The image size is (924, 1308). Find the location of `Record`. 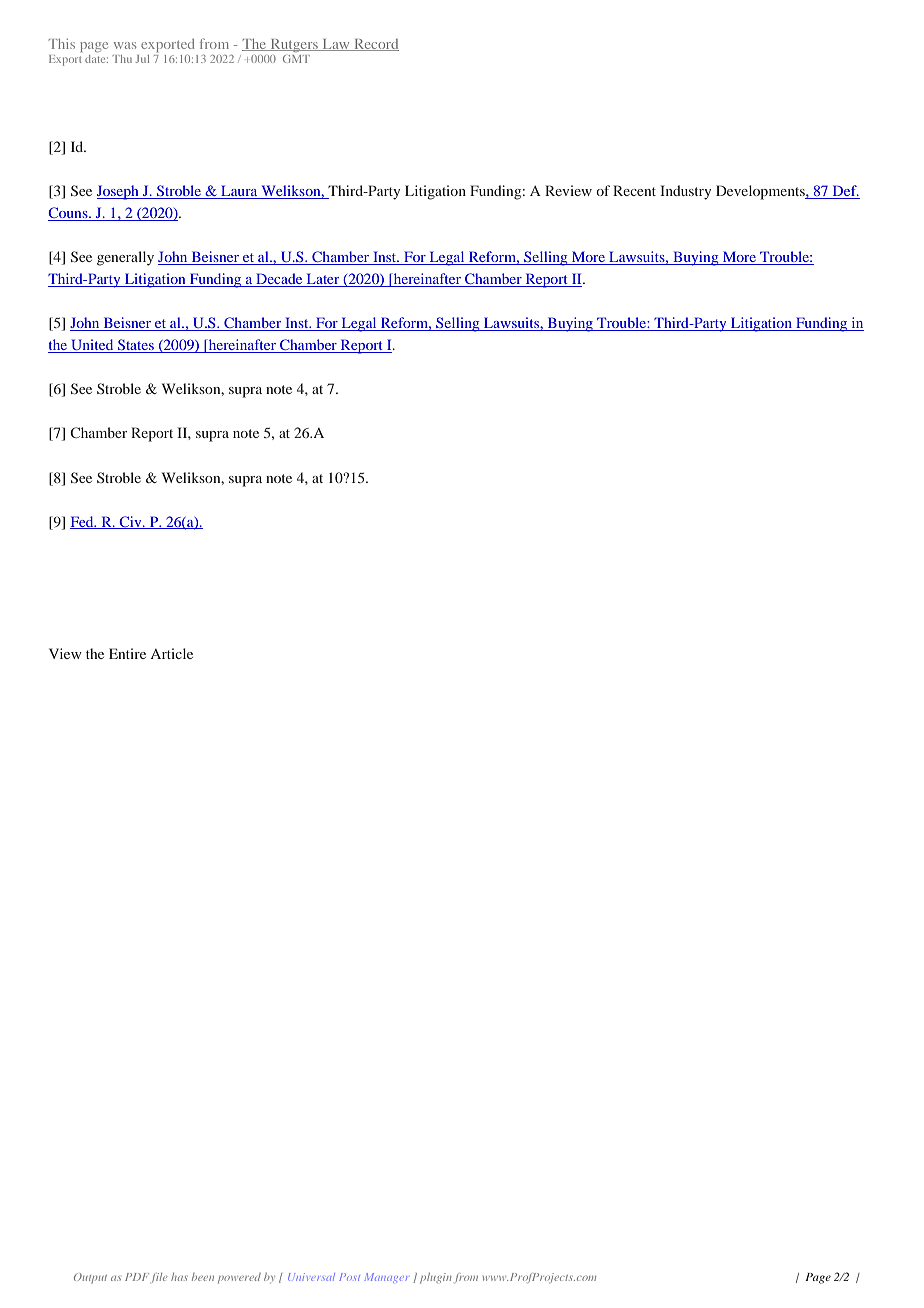

Record is located at coordinates (375, 45).
